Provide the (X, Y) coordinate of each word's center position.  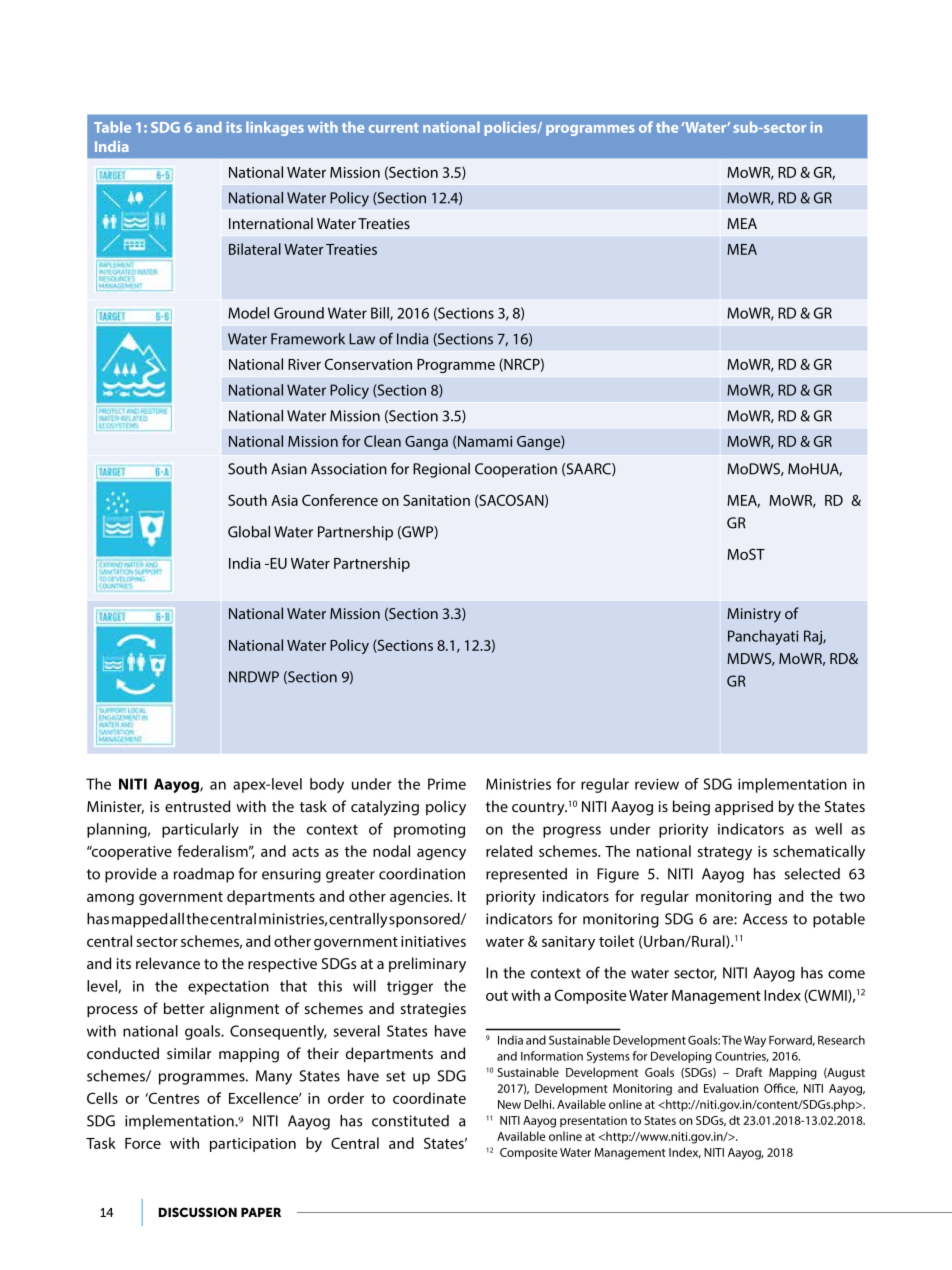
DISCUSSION (198, 1212)
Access (765, 919)
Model (248, 313)
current (394, 128)
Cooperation (516, 470)
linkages (275, 128)
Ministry (754, 615)
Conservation (368, 364)
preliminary (427, 965)
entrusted (197, 806)
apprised (744, 807)
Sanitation (436, 500)
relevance (168, 963)
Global (249, 532)
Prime (447, 784)
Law (362, 339)
